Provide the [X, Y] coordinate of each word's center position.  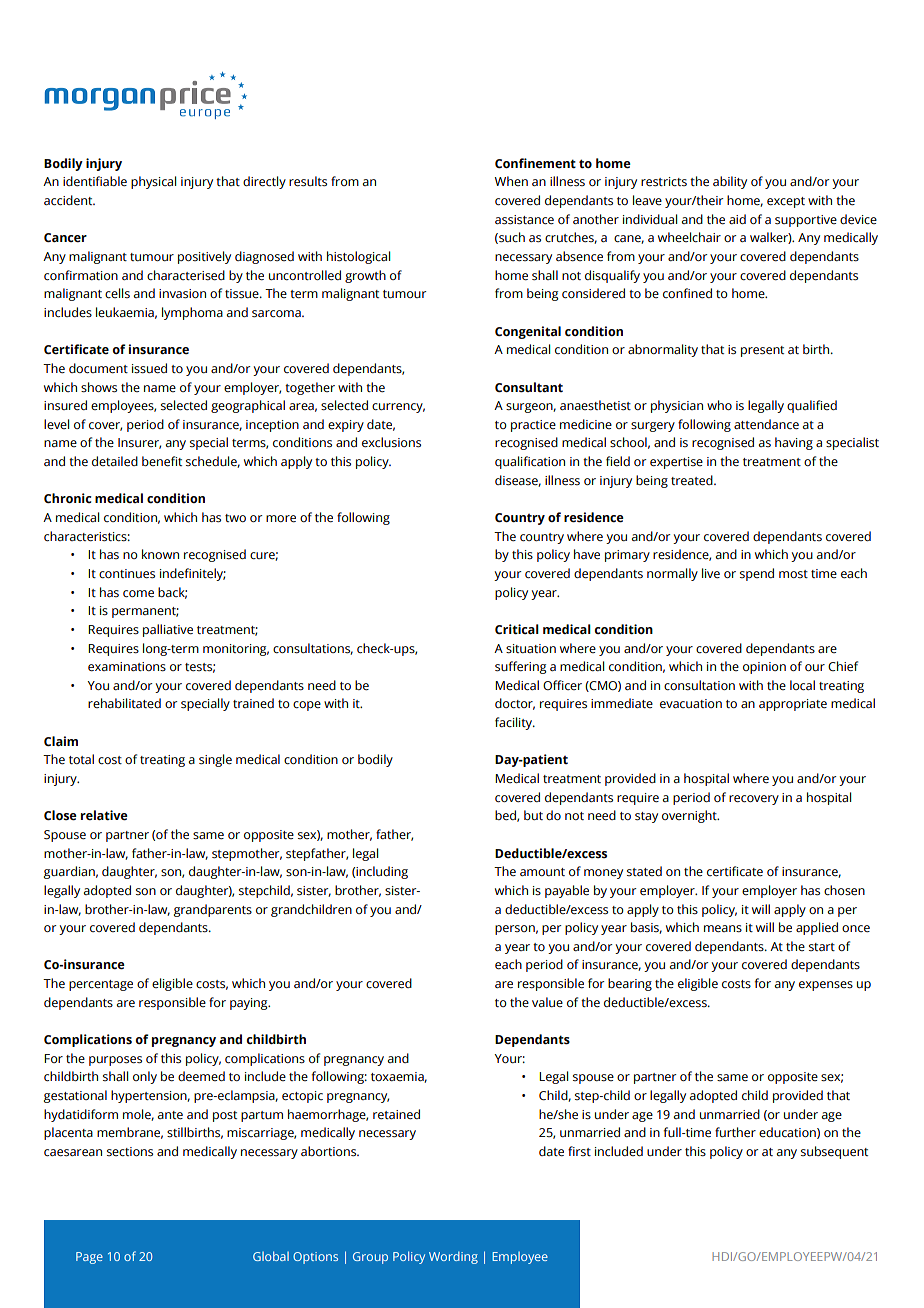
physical [153, 182]
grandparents [213, 910]
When [511, 181]
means [723, 929]
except [786, 202]
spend [757, 574]
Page [89, 1258]
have [587, 554]
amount [542, 872]
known [160, 554]
